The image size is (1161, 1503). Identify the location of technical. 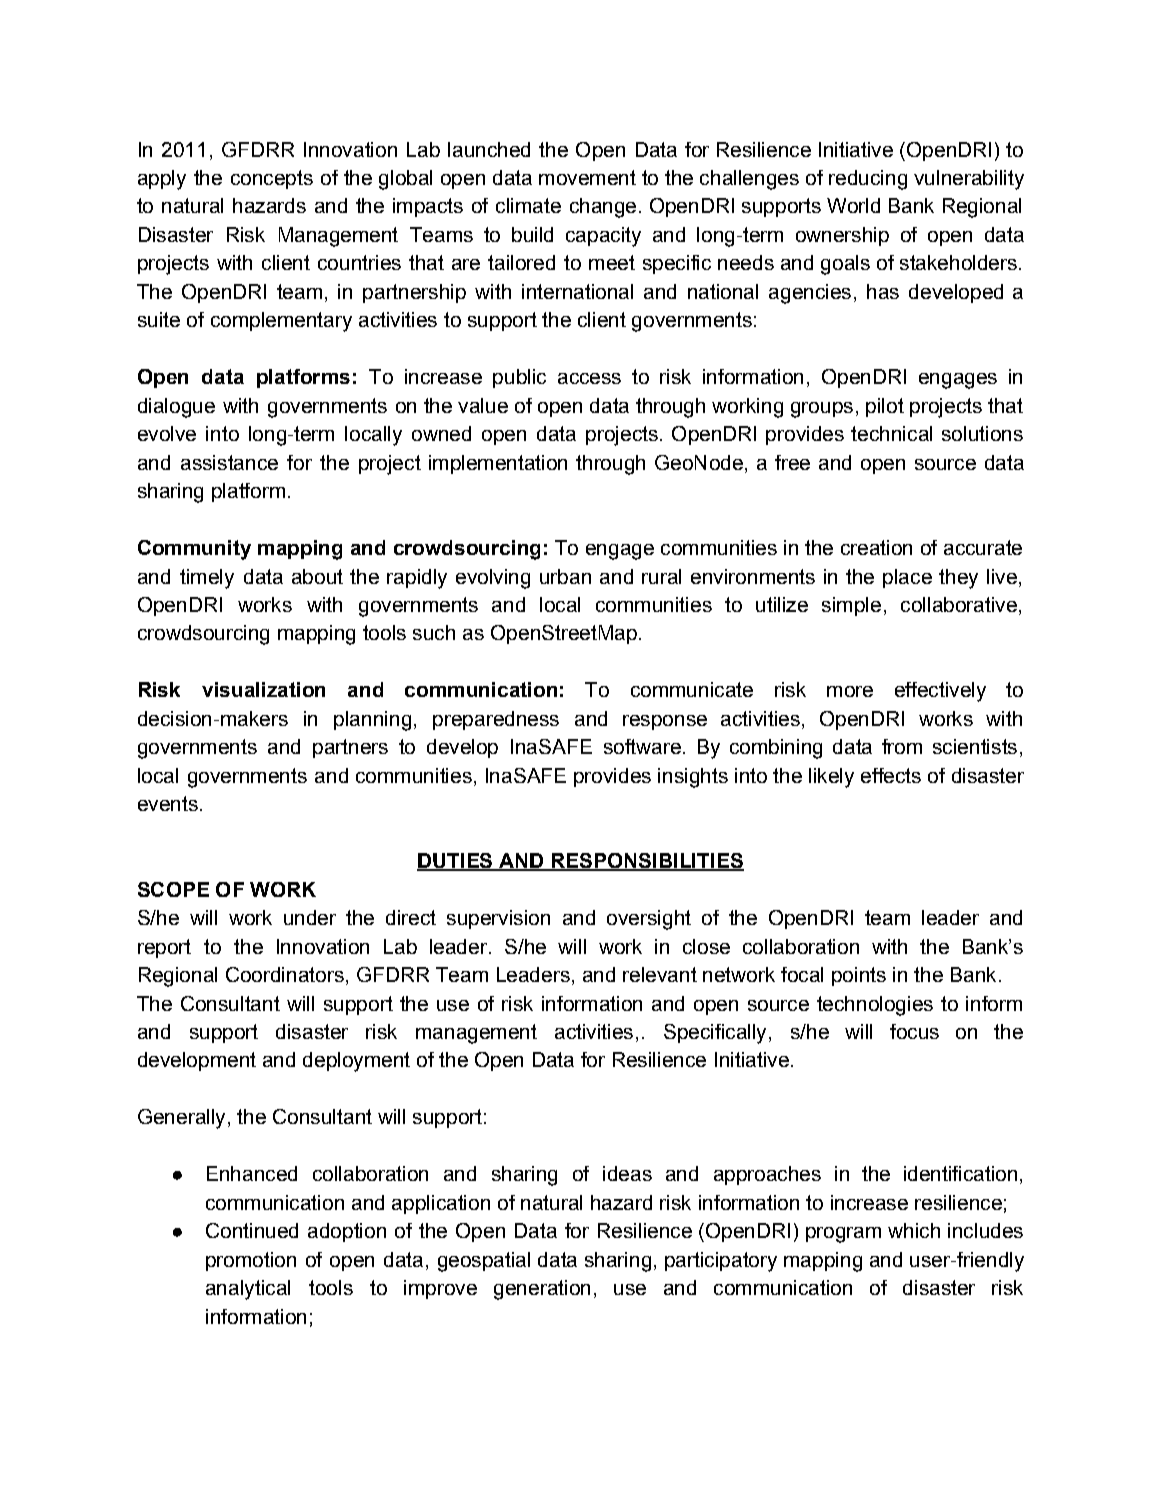
(891, 433).
